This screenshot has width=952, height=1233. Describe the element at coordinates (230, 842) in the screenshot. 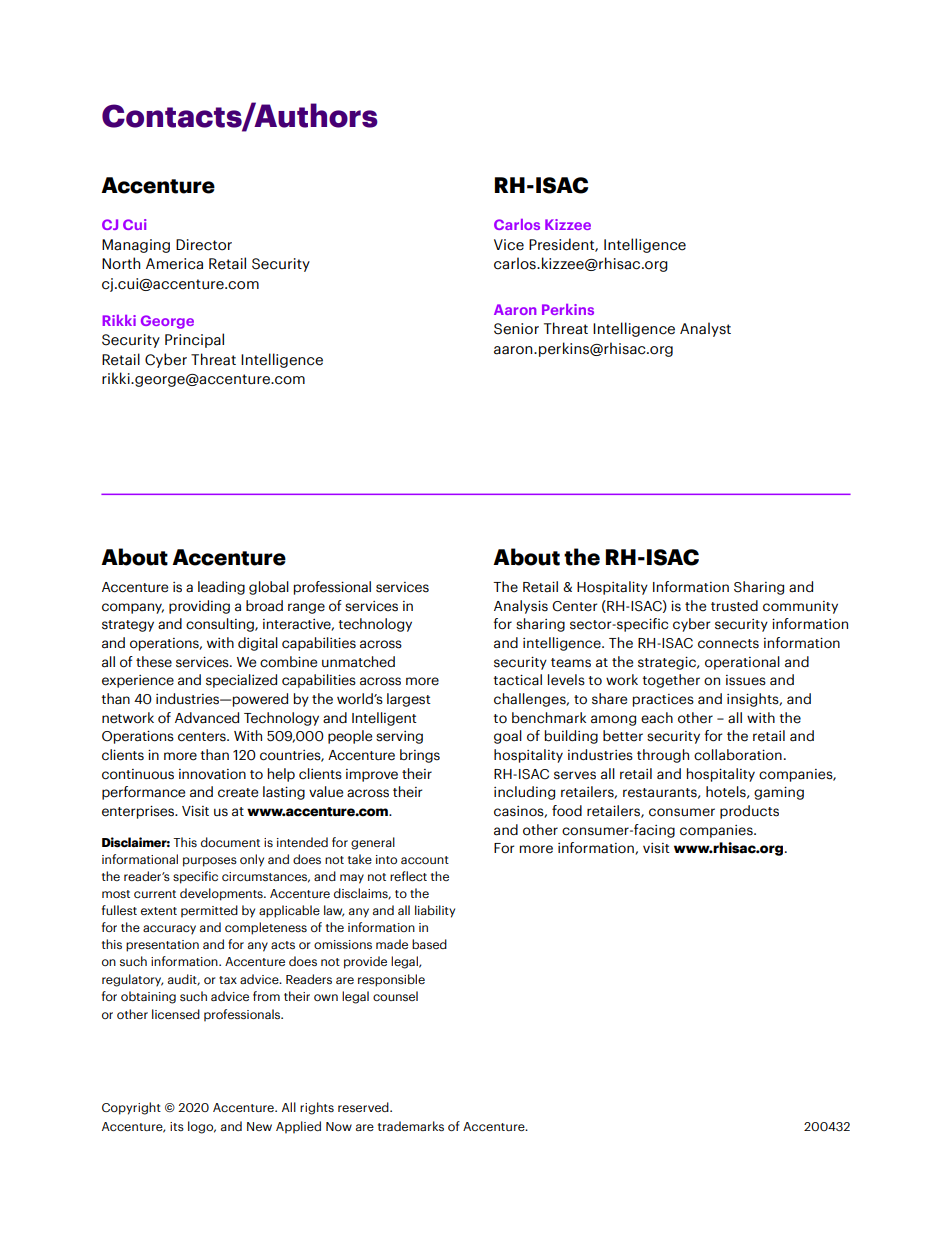

I see `document` at that location.
